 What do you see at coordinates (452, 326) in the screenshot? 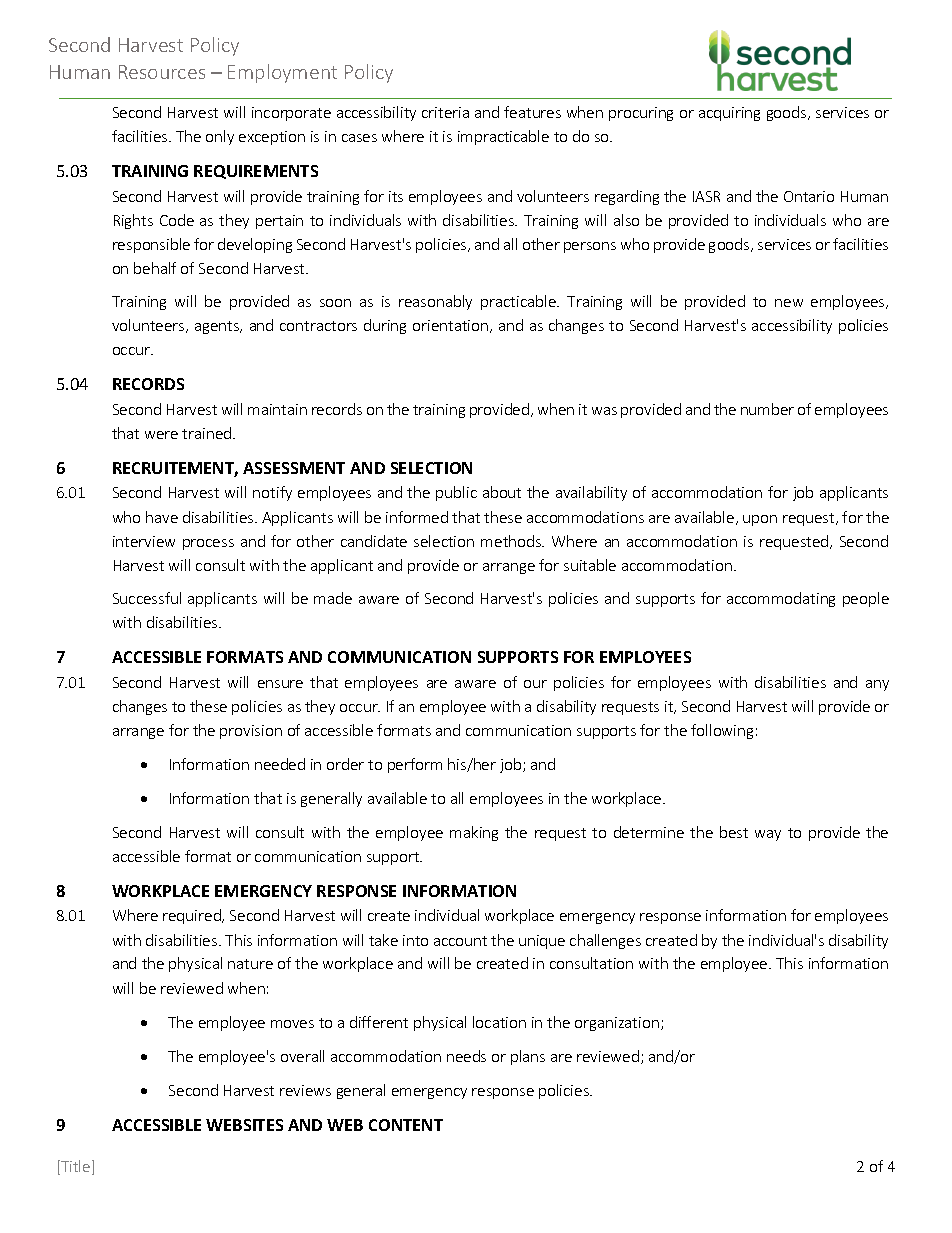
I see `orientation` at bounding box center [452, 326].
